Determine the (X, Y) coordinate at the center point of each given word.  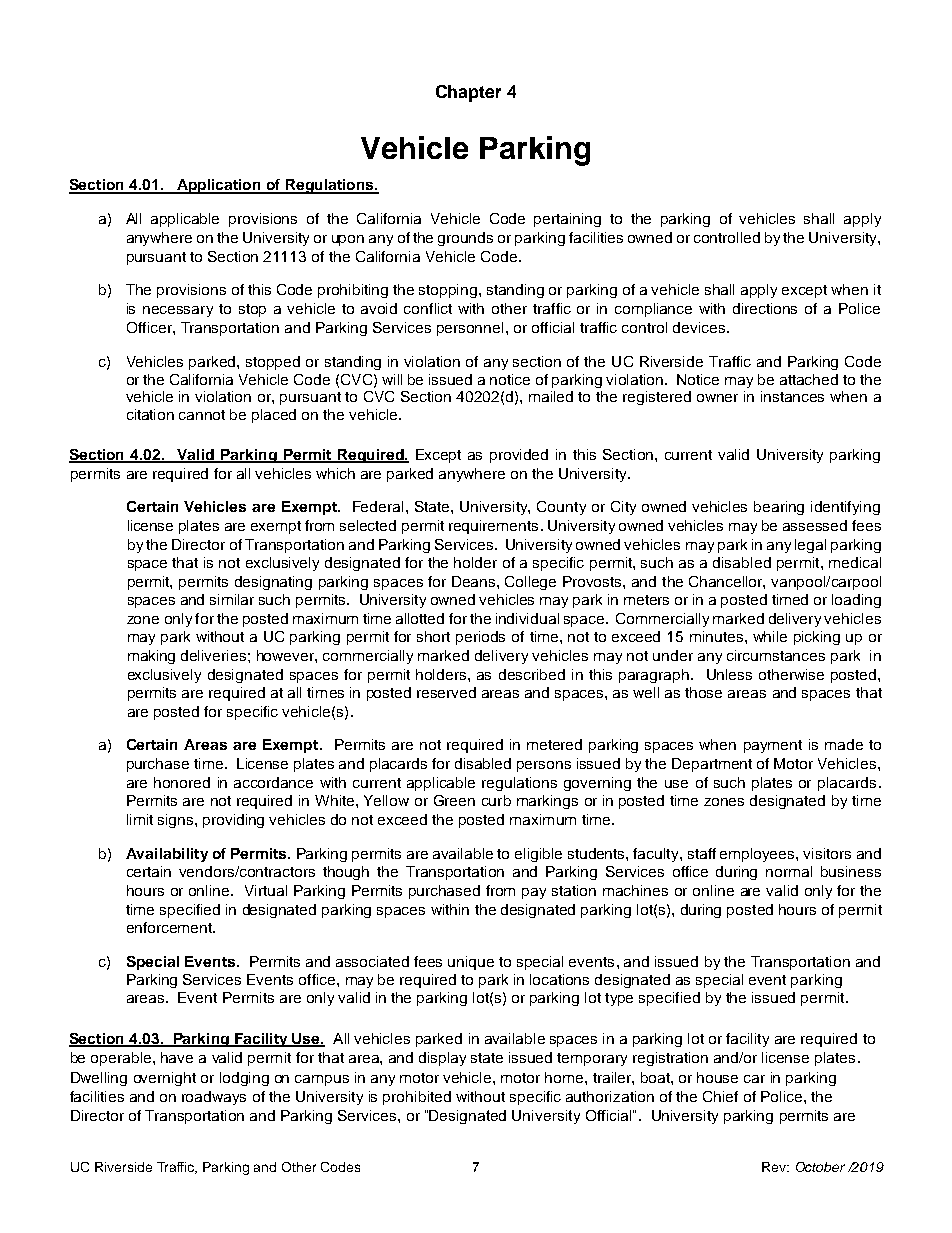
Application (219, 186)
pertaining (567, 220)
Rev (775, 1167)
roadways (214, 1098)
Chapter (468, 93)
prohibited (417, 1098)
